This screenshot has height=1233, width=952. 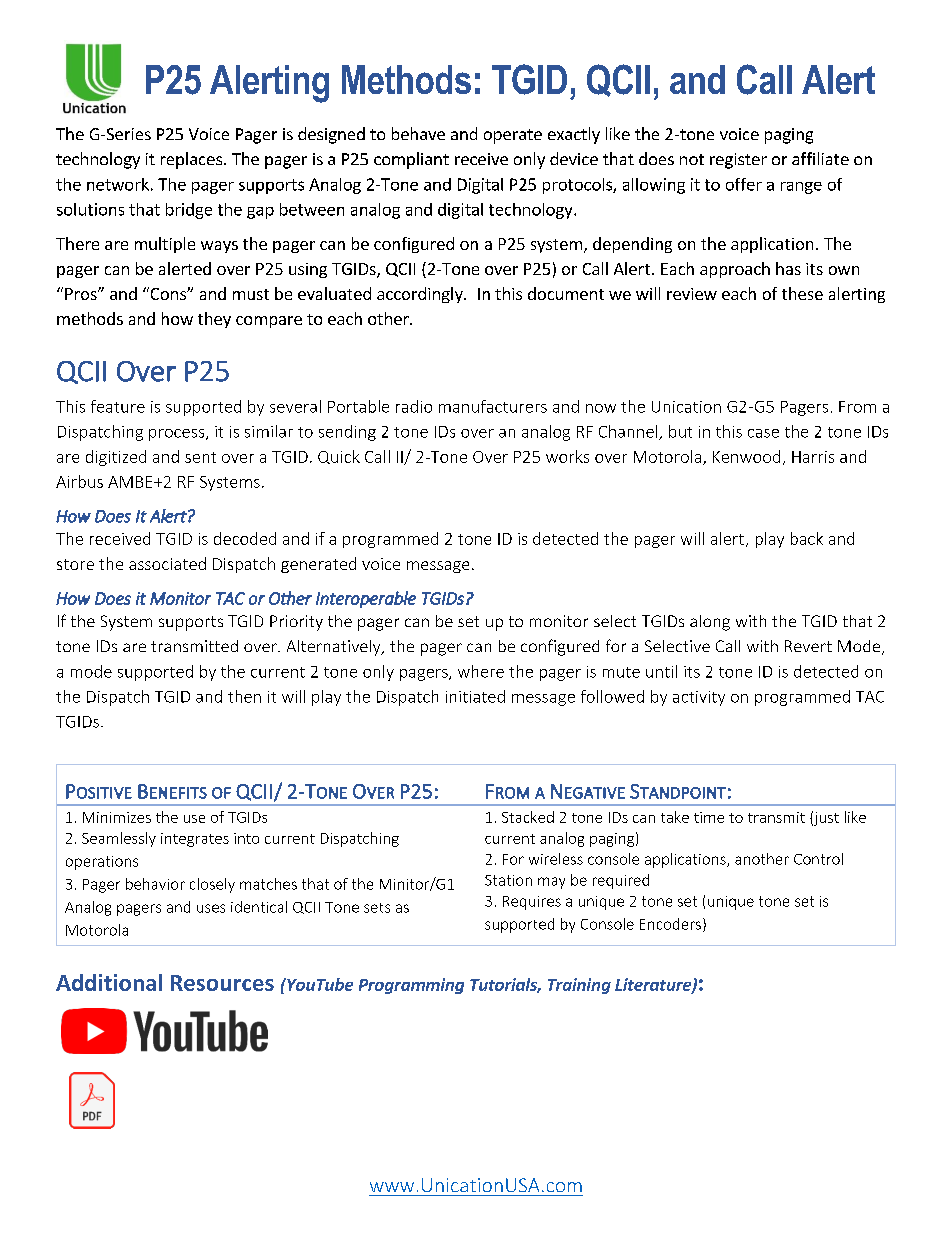 What do you see at coordinates (366, 599) in the screenshot?
I see `Interoperable` at bounding box center [366, 599].
